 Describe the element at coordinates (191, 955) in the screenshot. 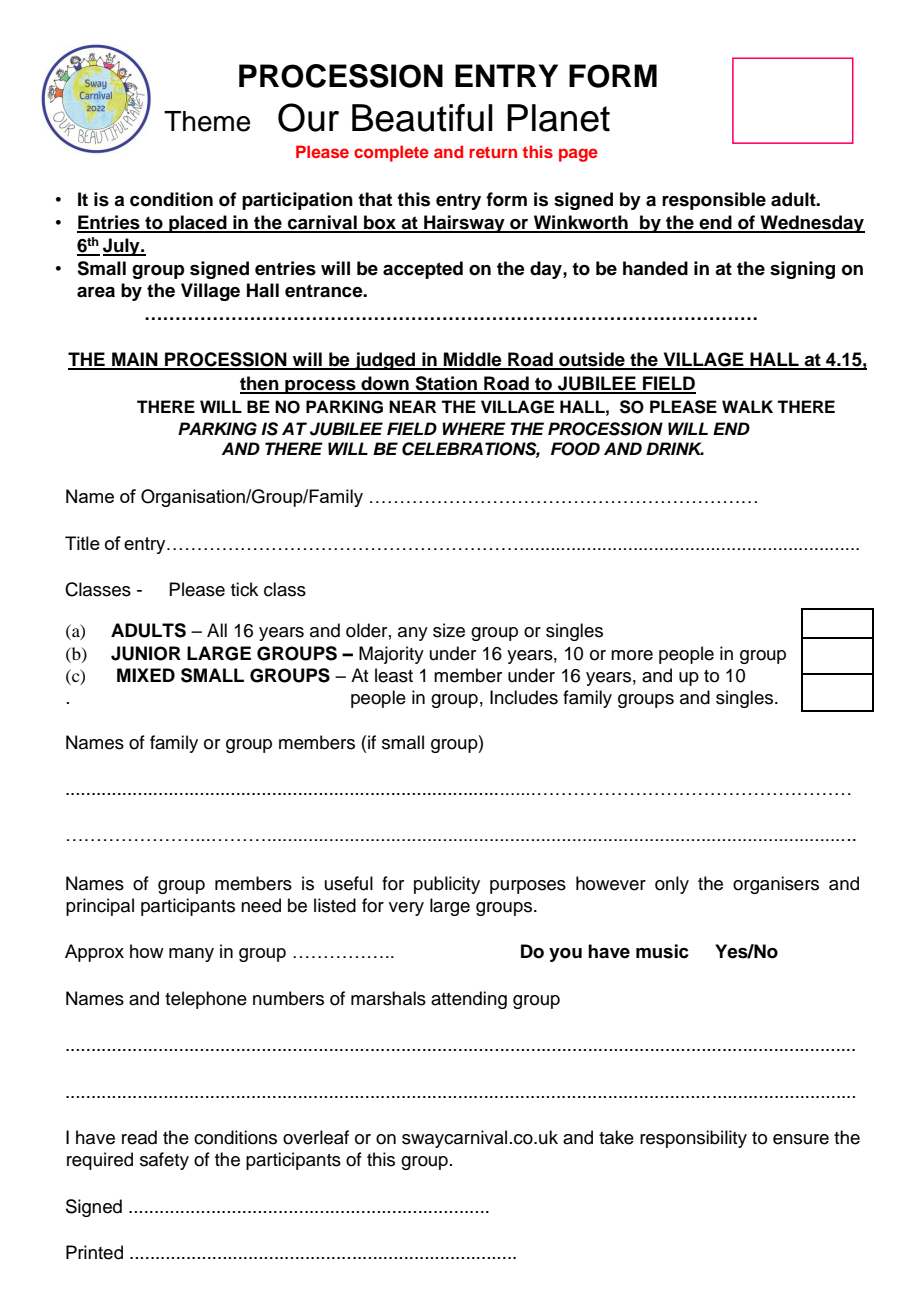

I see `many` at that location.
